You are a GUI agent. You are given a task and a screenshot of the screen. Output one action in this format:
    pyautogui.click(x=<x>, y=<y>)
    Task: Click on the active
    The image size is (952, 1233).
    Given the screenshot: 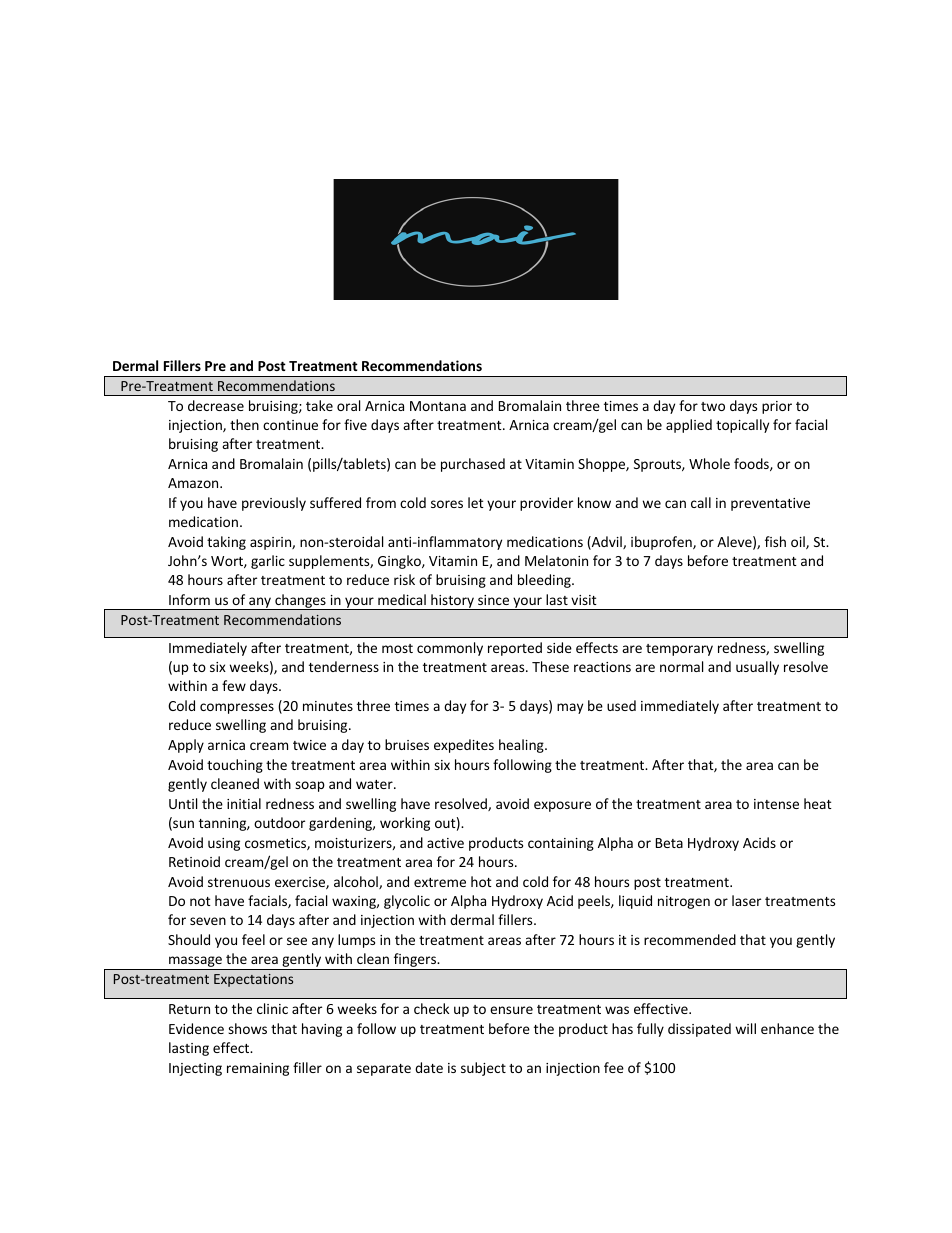 What is the action you would take?
    pyautogui.click(x=445, y=843)
